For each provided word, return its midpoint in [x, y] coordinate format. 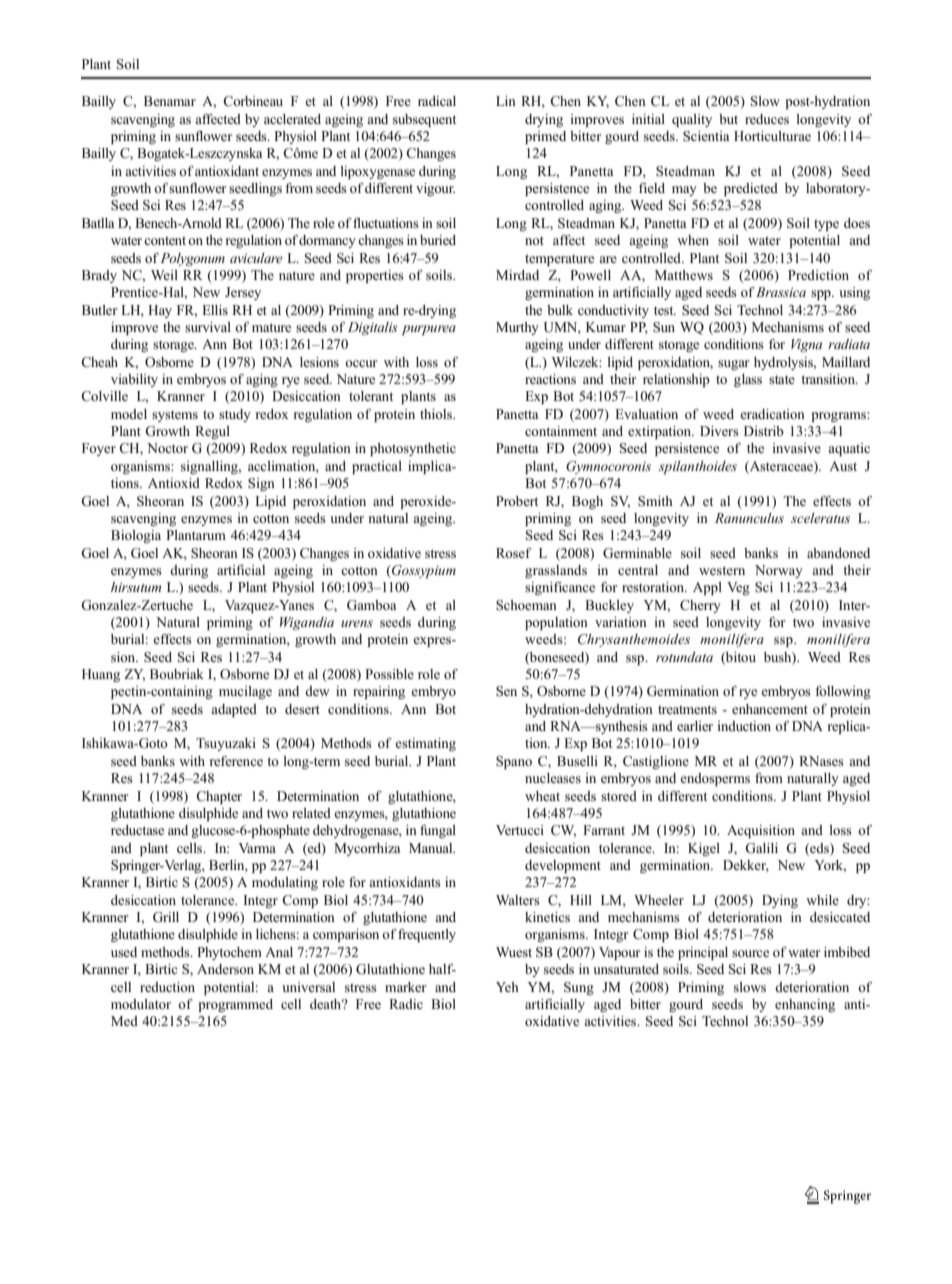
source [750, 953]
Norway [779, 571]
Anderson [225, 969]
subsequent [424, 120]
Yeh [507, 987]
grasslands [556, 571]
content [165, 240]
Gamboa [372, 605]
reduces [767, 119]
